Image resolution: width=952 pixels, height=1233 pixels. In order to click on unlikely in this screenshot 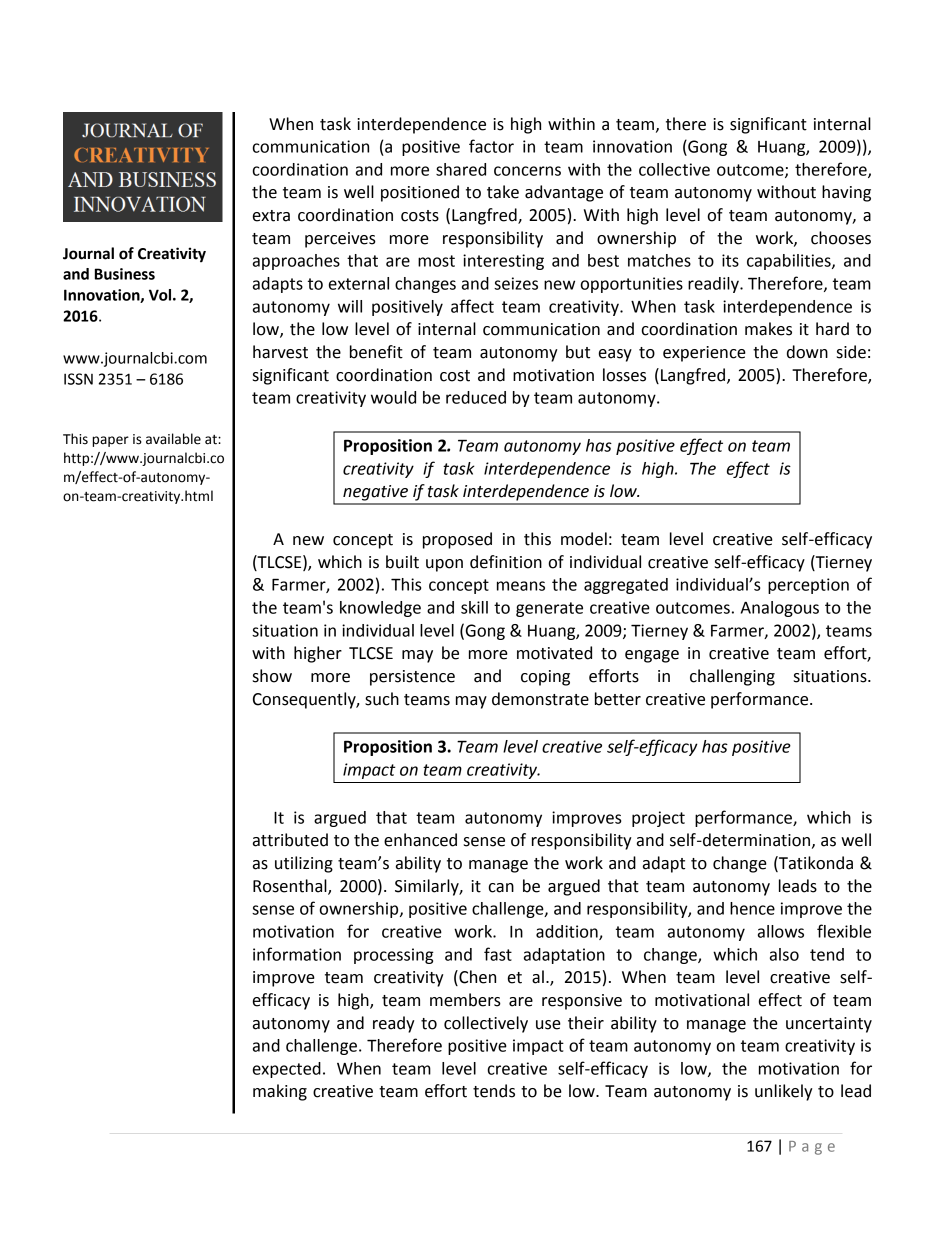, I will do `click(784, 1092)`.
